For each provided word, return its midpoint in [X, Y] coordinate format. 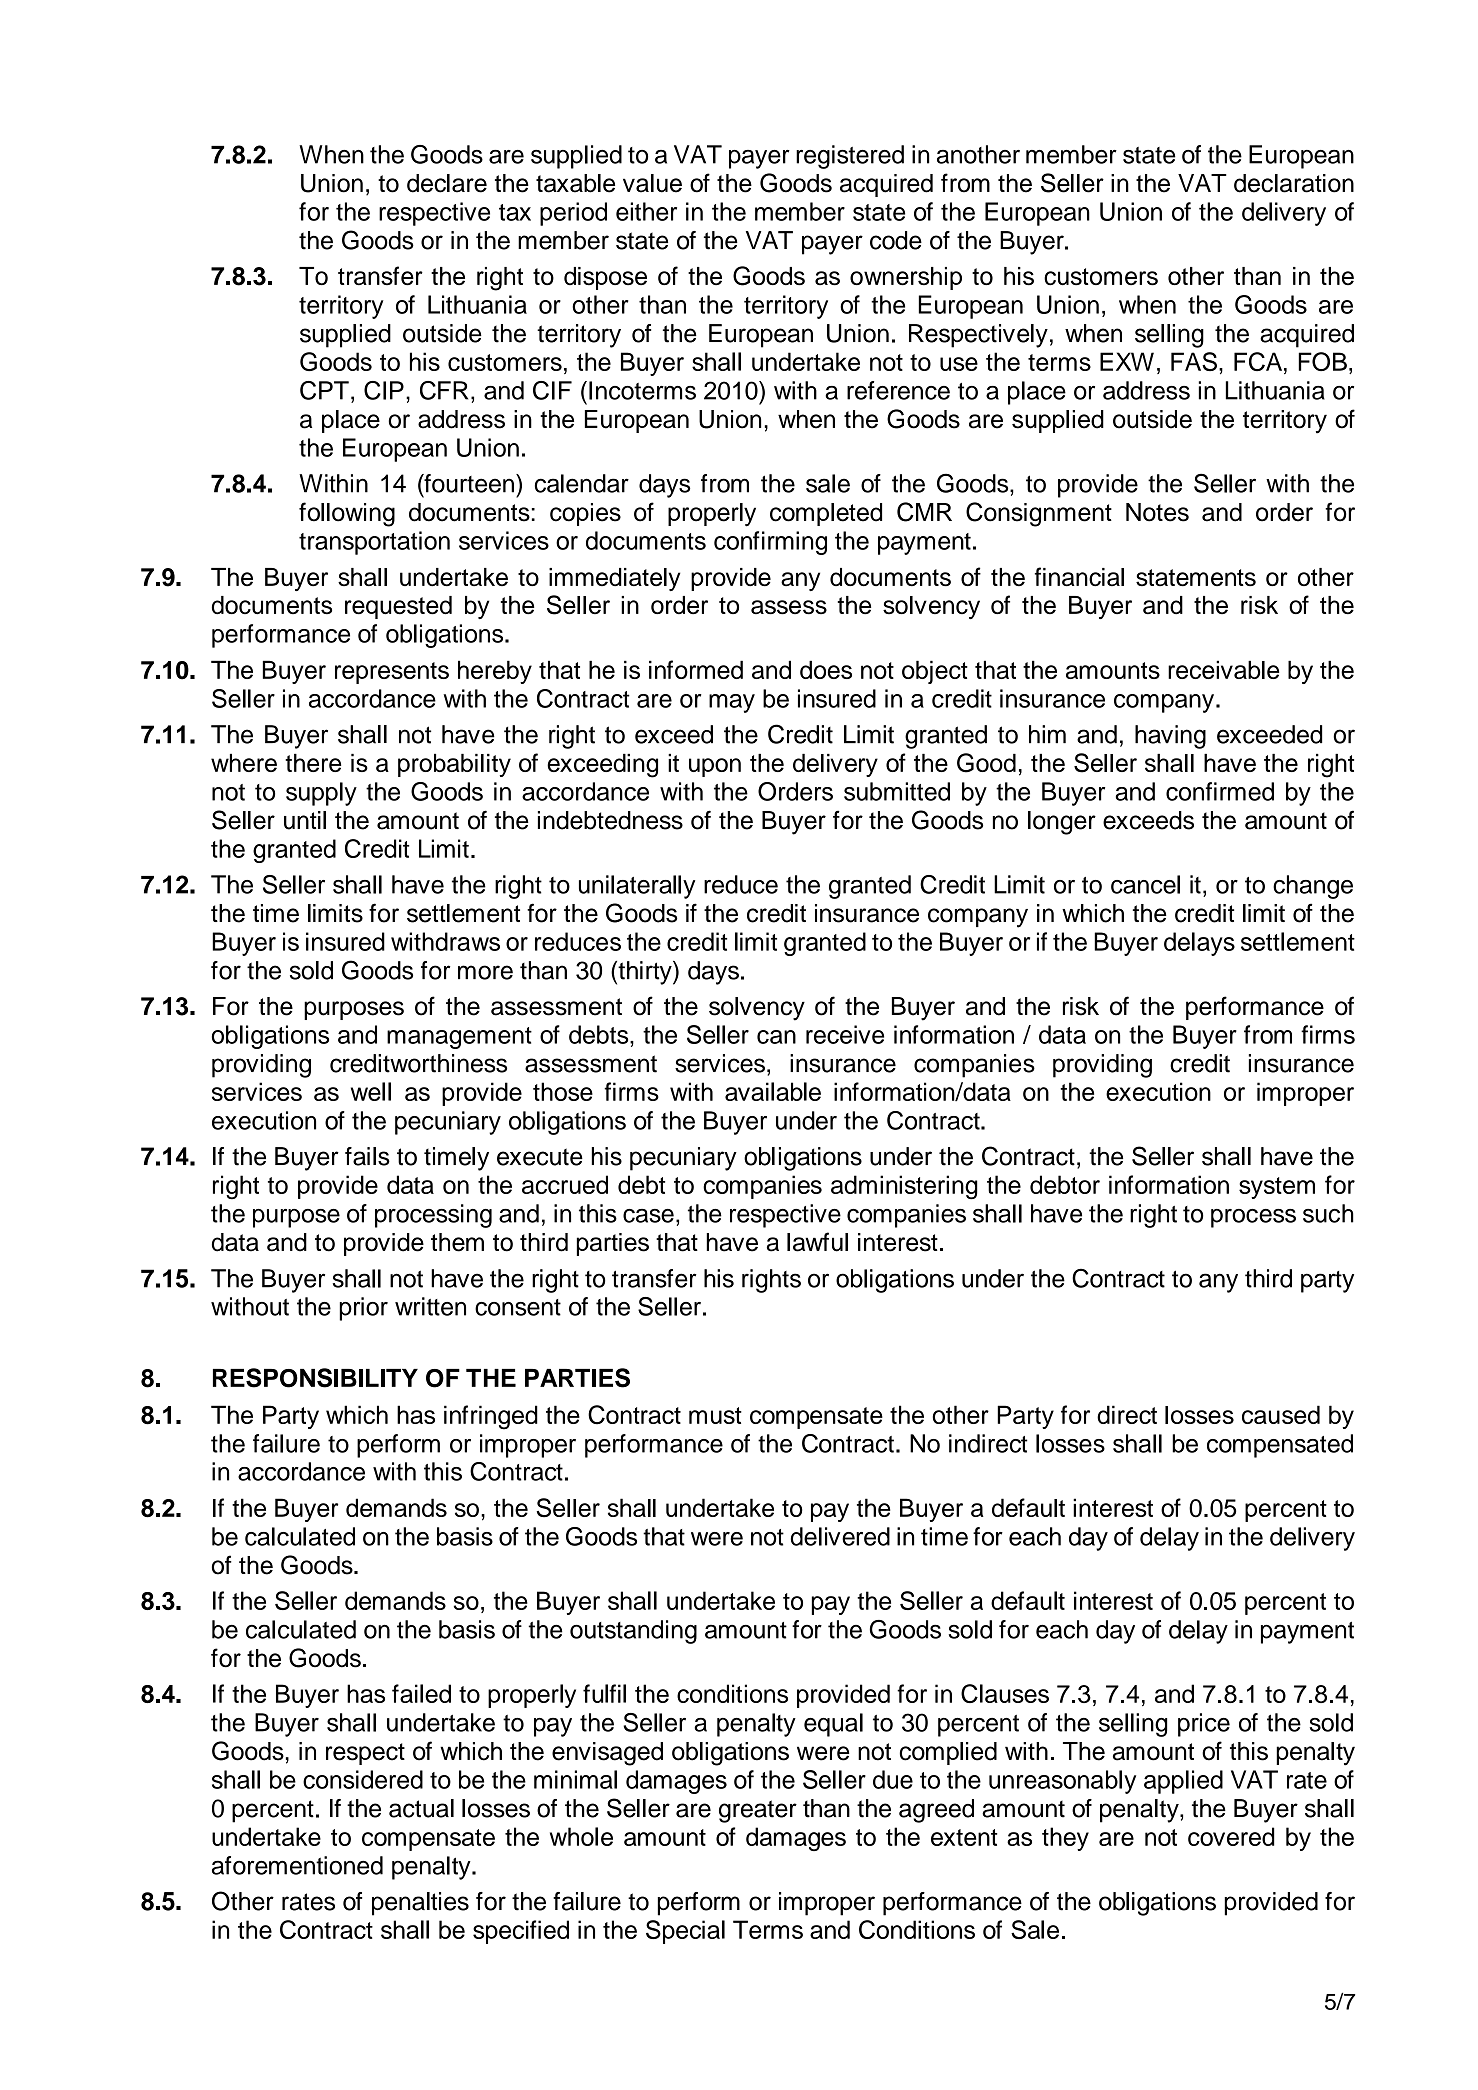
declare [447, 183]
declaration [1294, 183]
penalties [420, 1904]
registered [850, 157]
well [371, 1091]
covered [1231, 1836]
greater [758, 1811]
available [773, 1091]
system [1277, 1188]
